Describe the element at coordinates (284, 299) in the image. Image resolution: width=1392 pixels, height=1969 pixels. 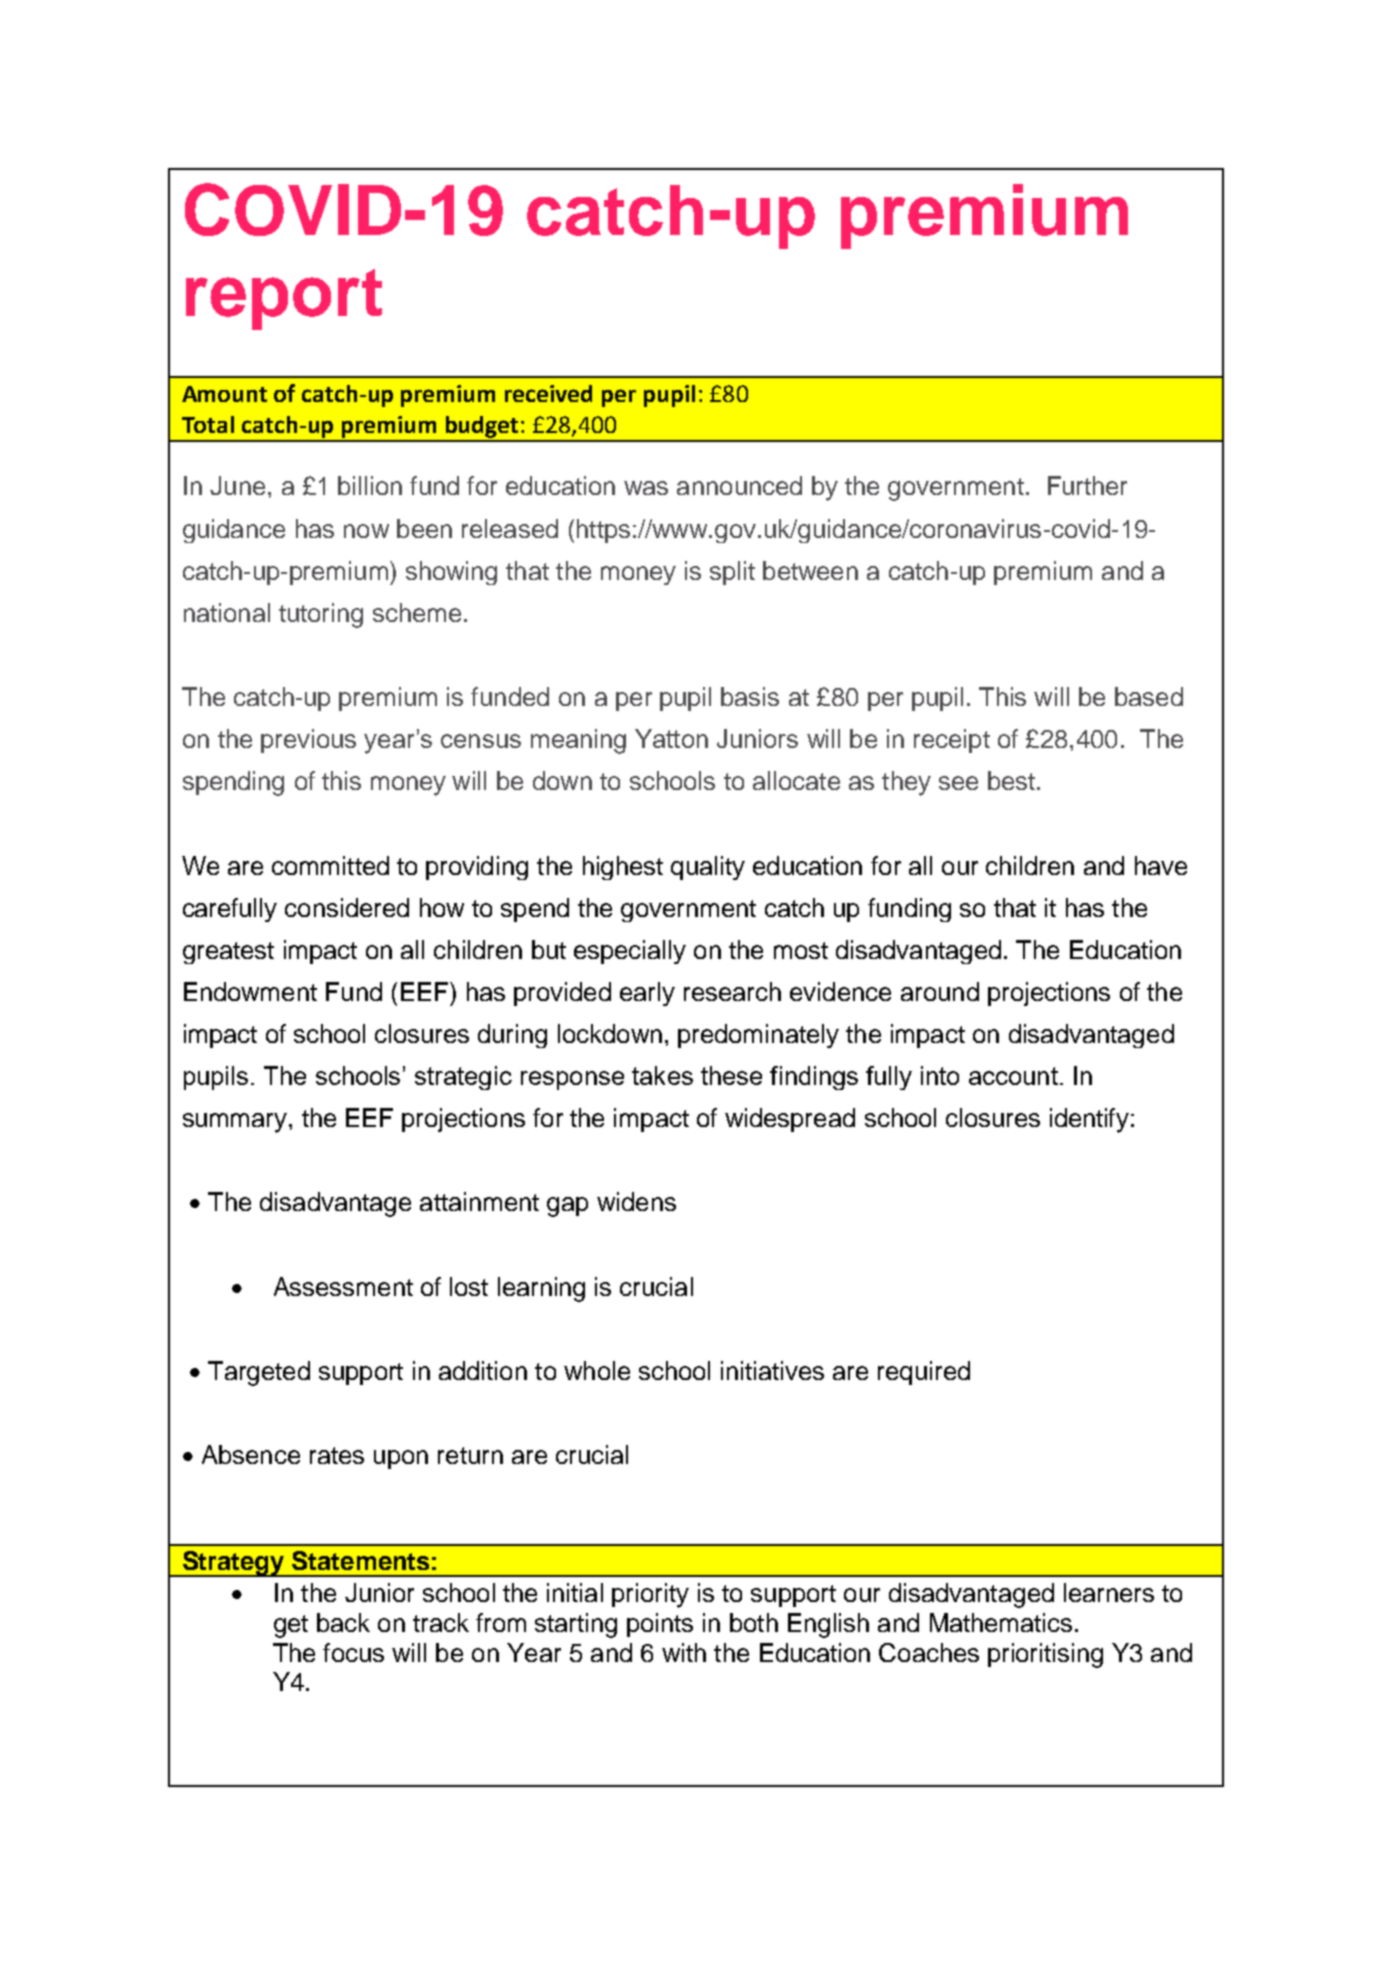
I see `report` at that location.
